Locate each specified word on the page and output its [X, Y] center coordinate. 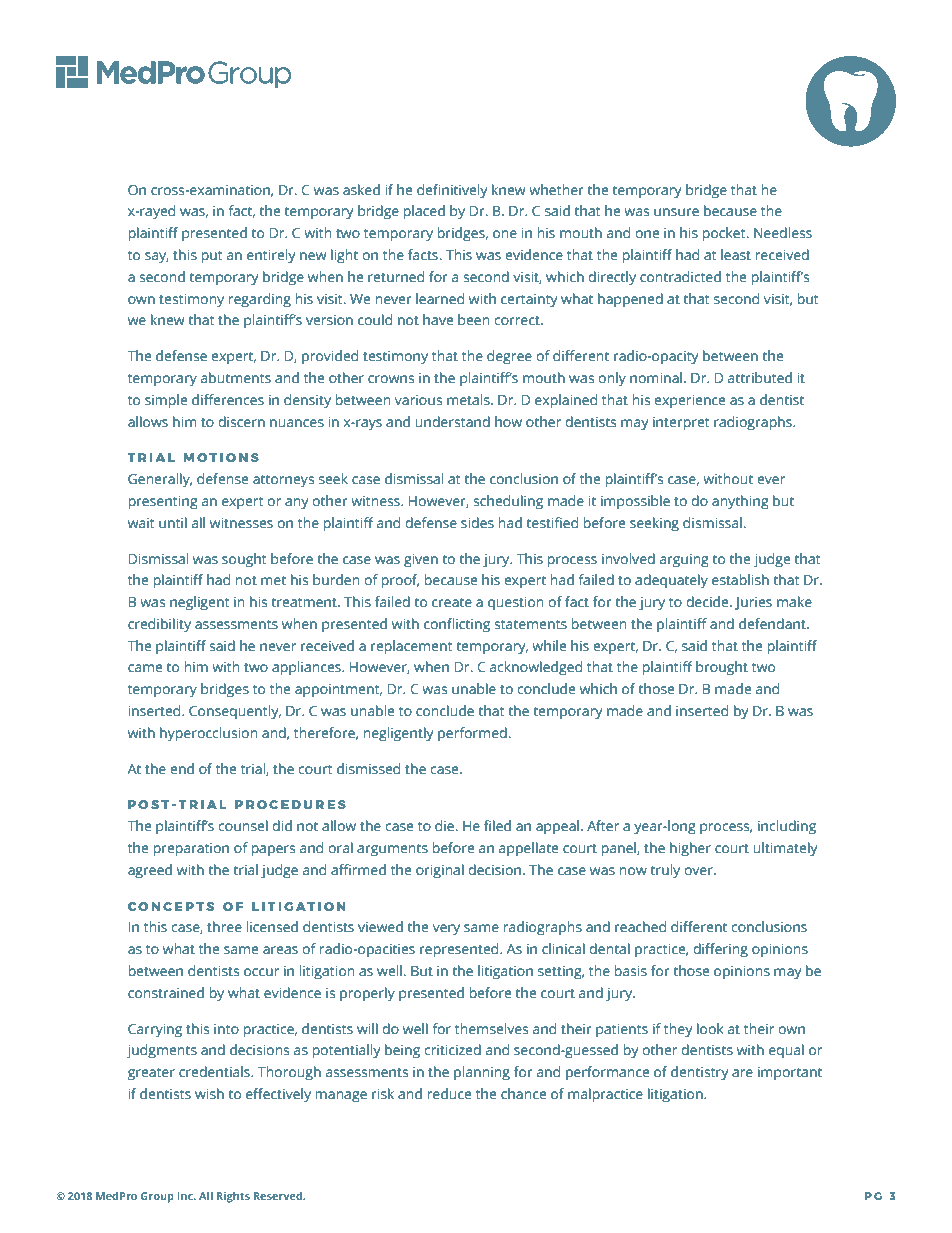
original [440, 871]
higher [690, 849]
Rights [233, 1197]
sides [477, 522]
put [212, 257]
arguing [684, 561]
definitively [452, 191]
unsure [676, 212]
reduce [449, 1093]
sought [244, 560]
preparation [191, 850]
